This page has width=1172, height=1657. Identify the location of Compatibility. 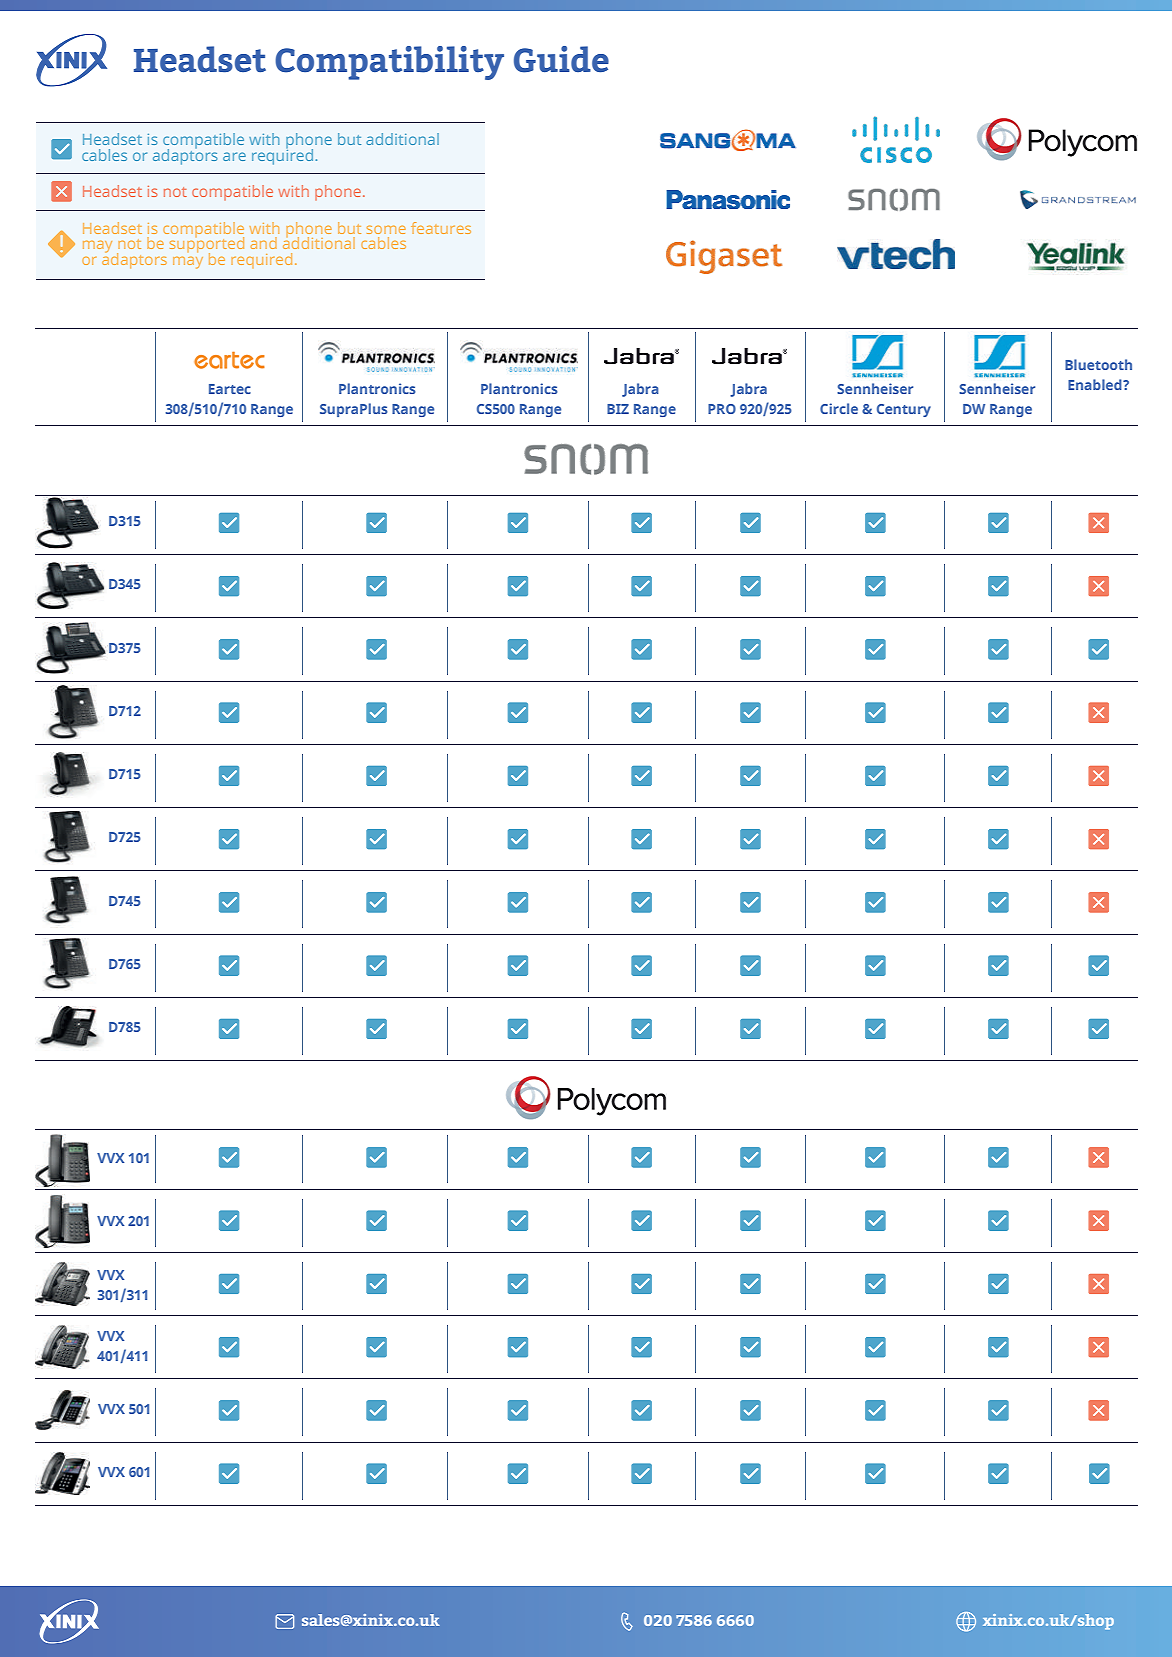
(389, 63).
